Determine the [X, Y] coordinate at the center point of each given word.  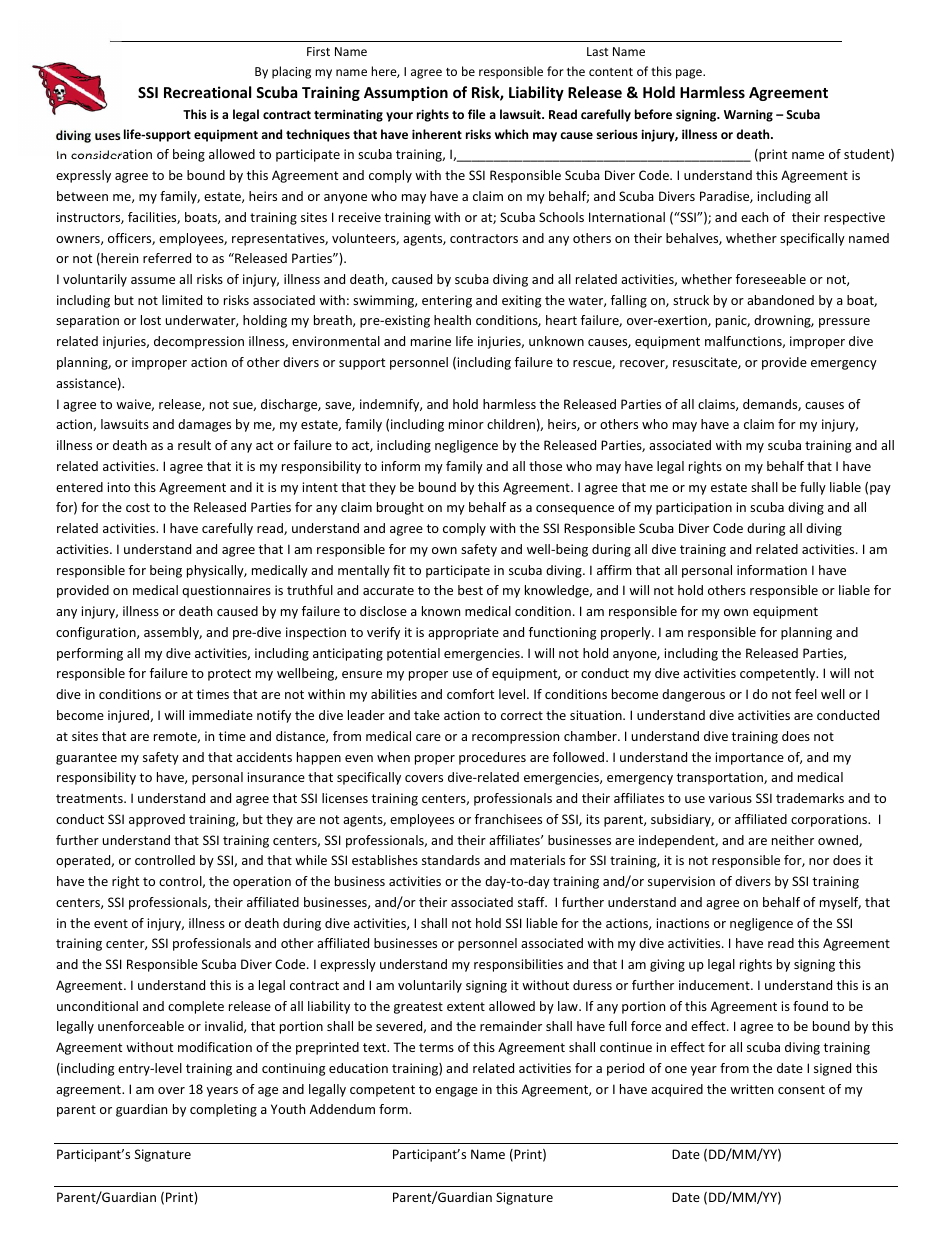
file [477, 114]
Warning [748, 115]
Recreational [207, 92]
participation [694, 508]
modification [215, 1047]
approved [157, 820]
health [452, 320]
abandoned [780, 300]
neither [793, 840]
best [470, 590]
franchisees [508, 819]
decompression [199, 342]
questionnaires [226, 591]
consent [801, 1089]
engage [456, 1092]
